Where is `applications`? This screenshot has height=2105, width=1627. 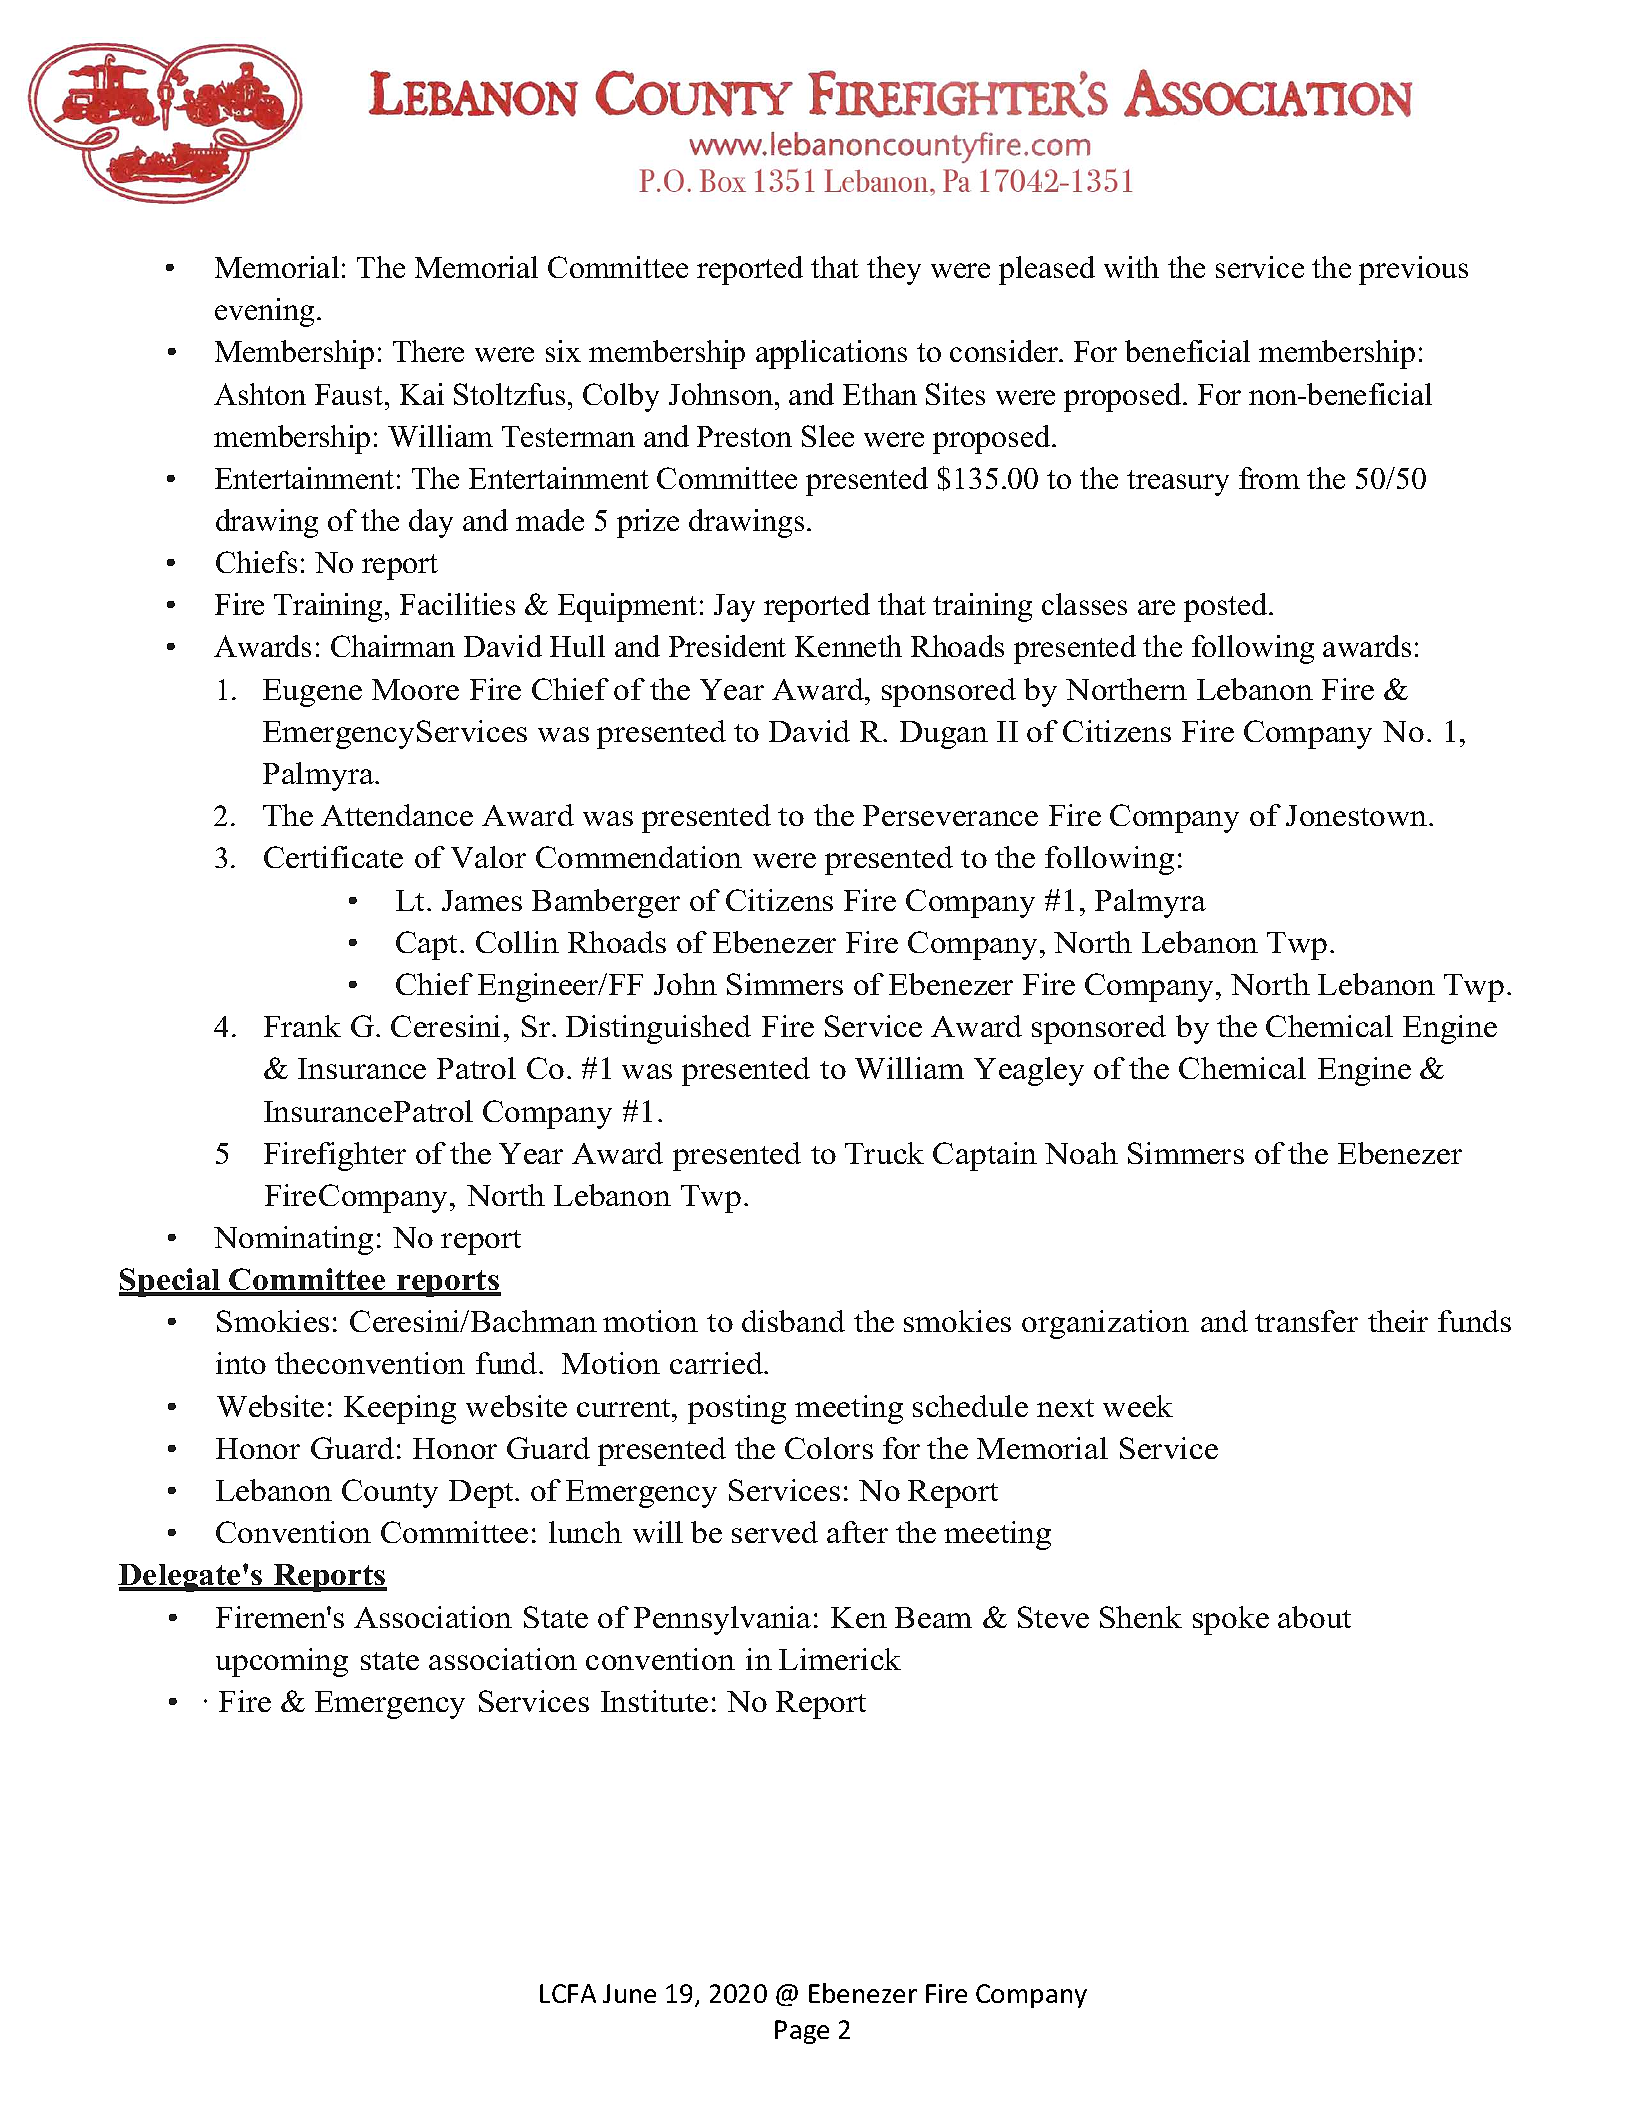 applications is located at coordinates (831, 354).
